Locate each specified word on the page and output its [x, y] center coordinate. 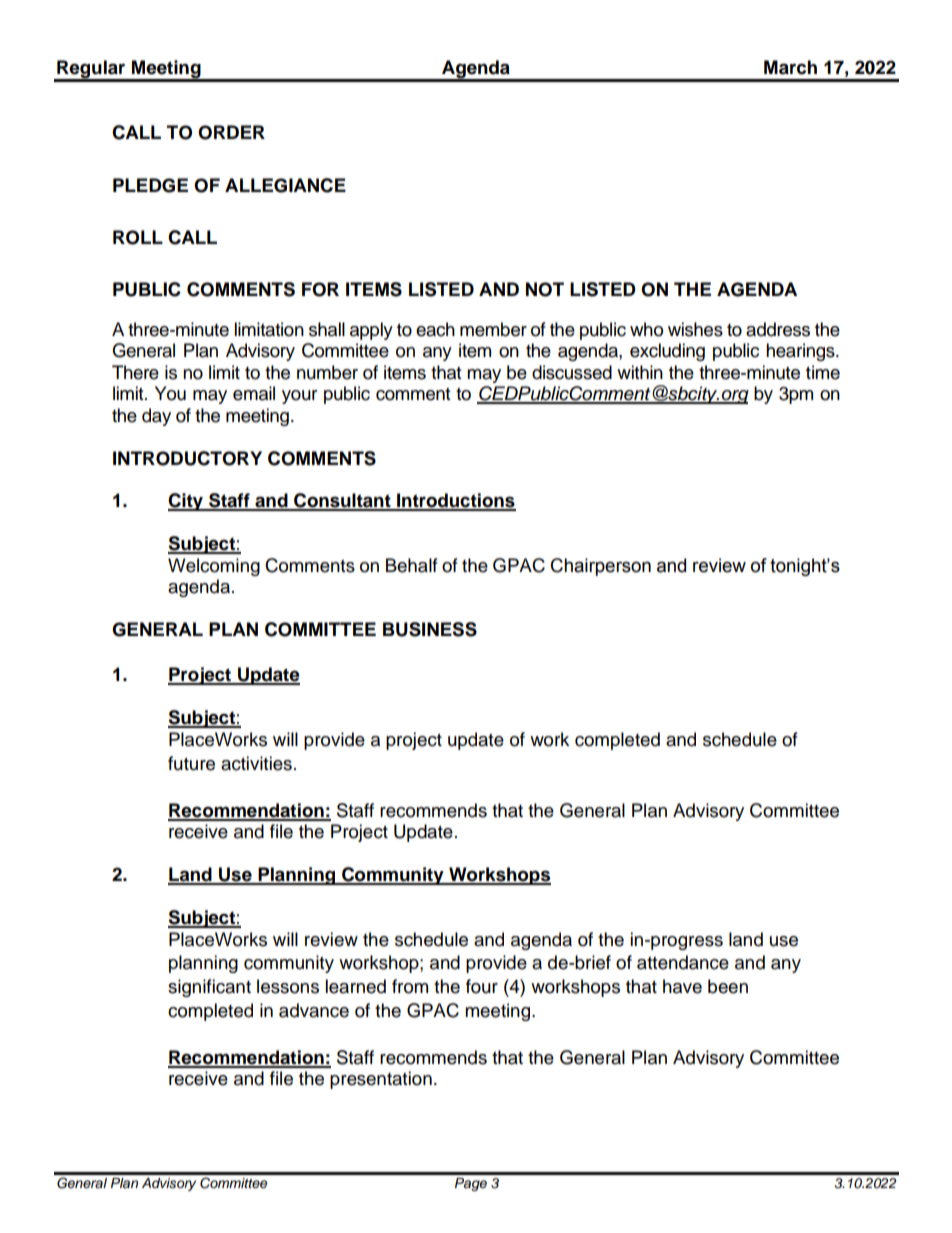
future [191, 763]
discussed [572, 372]
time [823, 372]
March [790, 67]
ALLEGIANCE [285, 185]
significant [209, 988]
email [254, 393]
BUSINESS [430, 629]
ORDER [231, 132]
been [728, 986]
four [482, 986]
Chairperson [601, 567]
